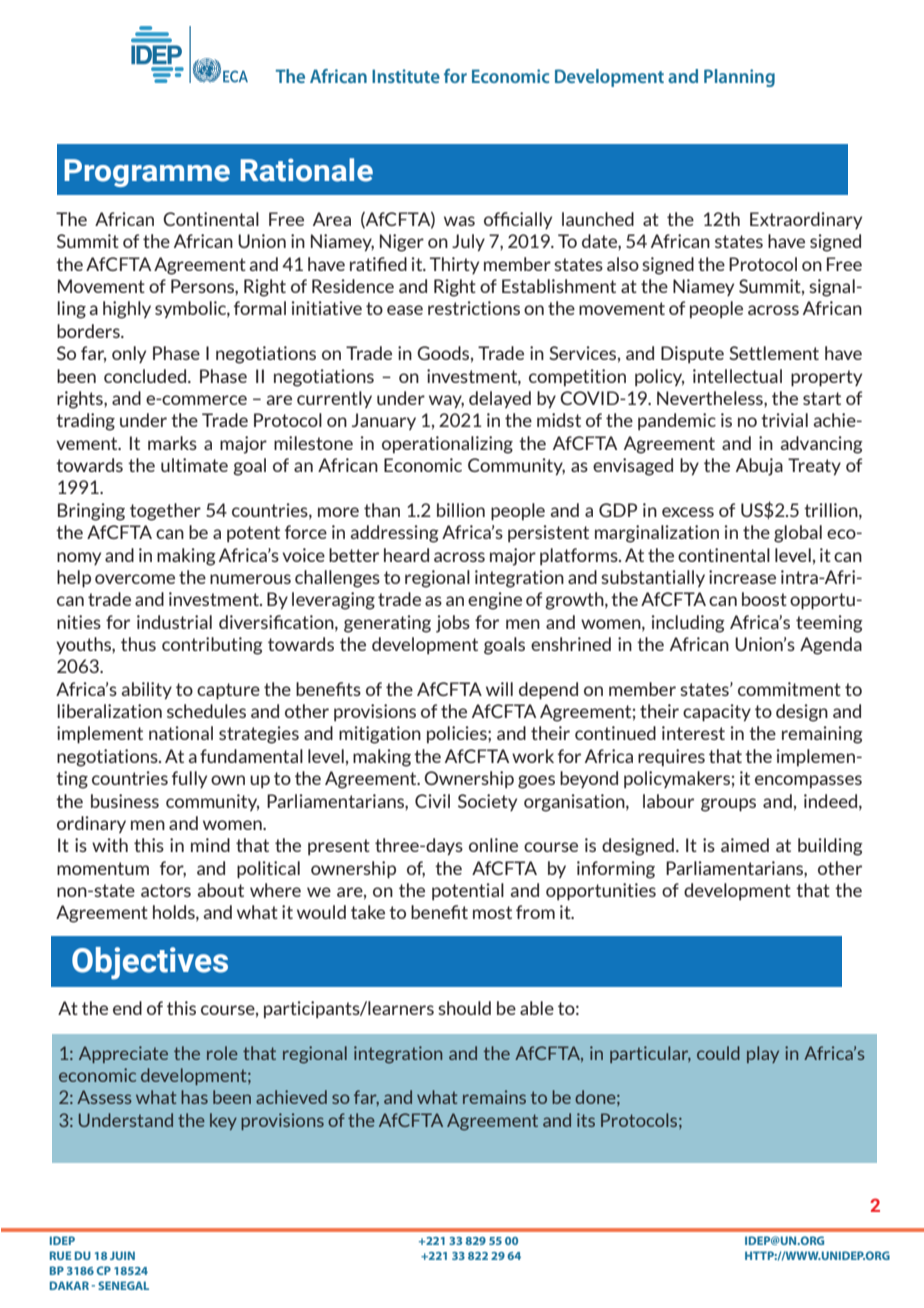 The image size is (924, 1308). Describe the element at coordinates (123, 1285) in the screenshot. I see `SENEGAL` at that location.
